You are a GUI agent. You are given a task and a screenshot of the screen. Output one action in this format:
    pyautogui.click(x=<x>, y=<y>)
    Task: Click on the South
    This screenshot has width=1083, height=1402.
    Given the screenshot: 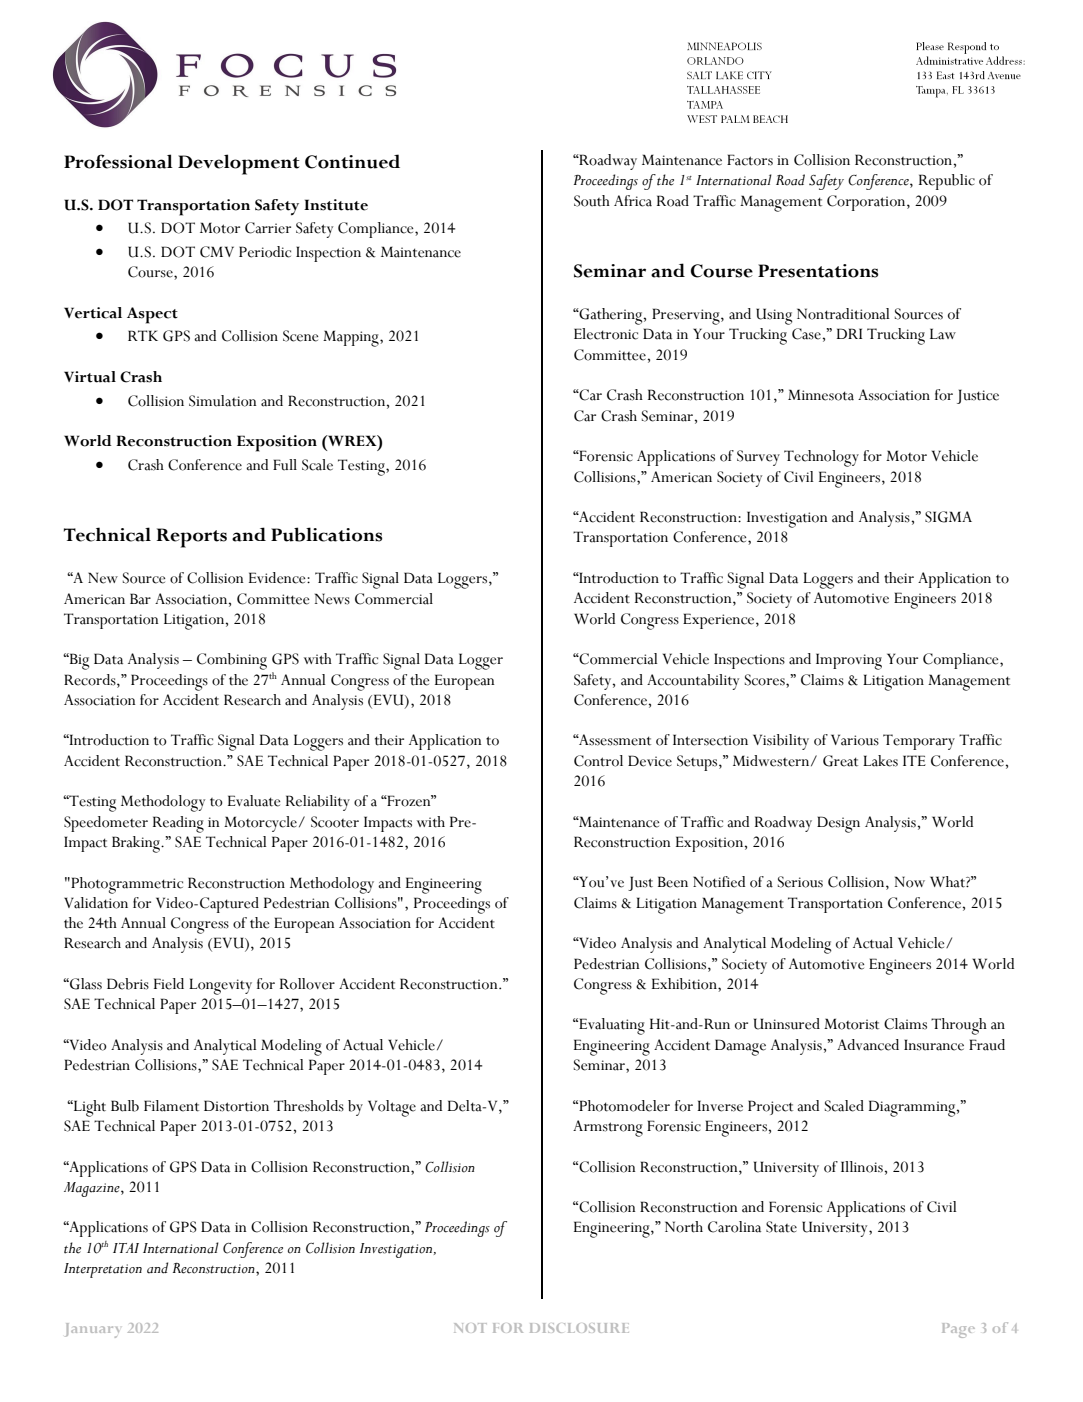 What is the action you would take?
    pyautogui.click(x=592, y=201)
